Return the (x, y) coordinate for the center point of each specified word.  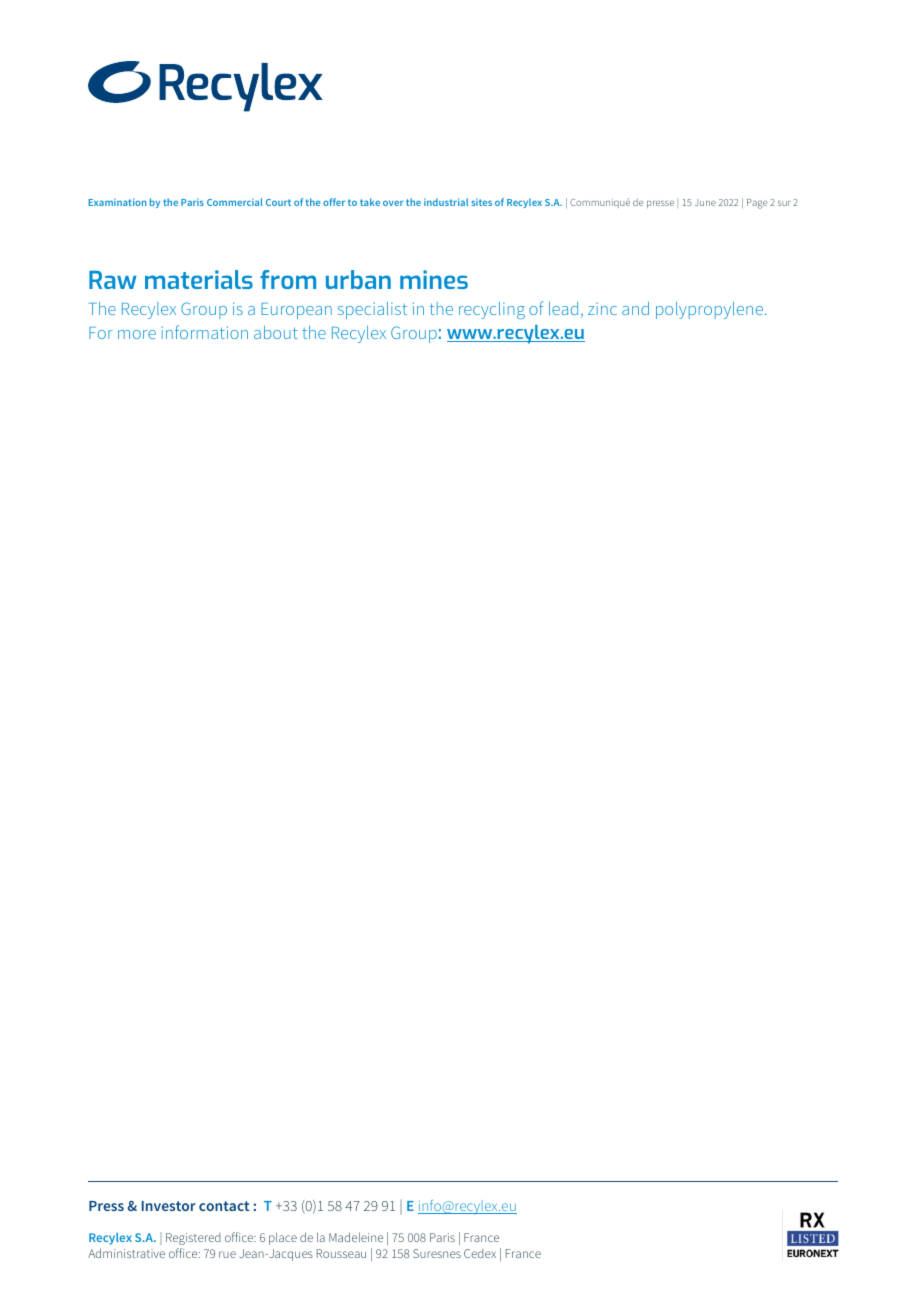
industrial (446, 202)
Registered (193, 1239)
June (705, 202)
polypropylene (711, 310)
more (137, 334)
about (276, 332)
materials (199, 279)
